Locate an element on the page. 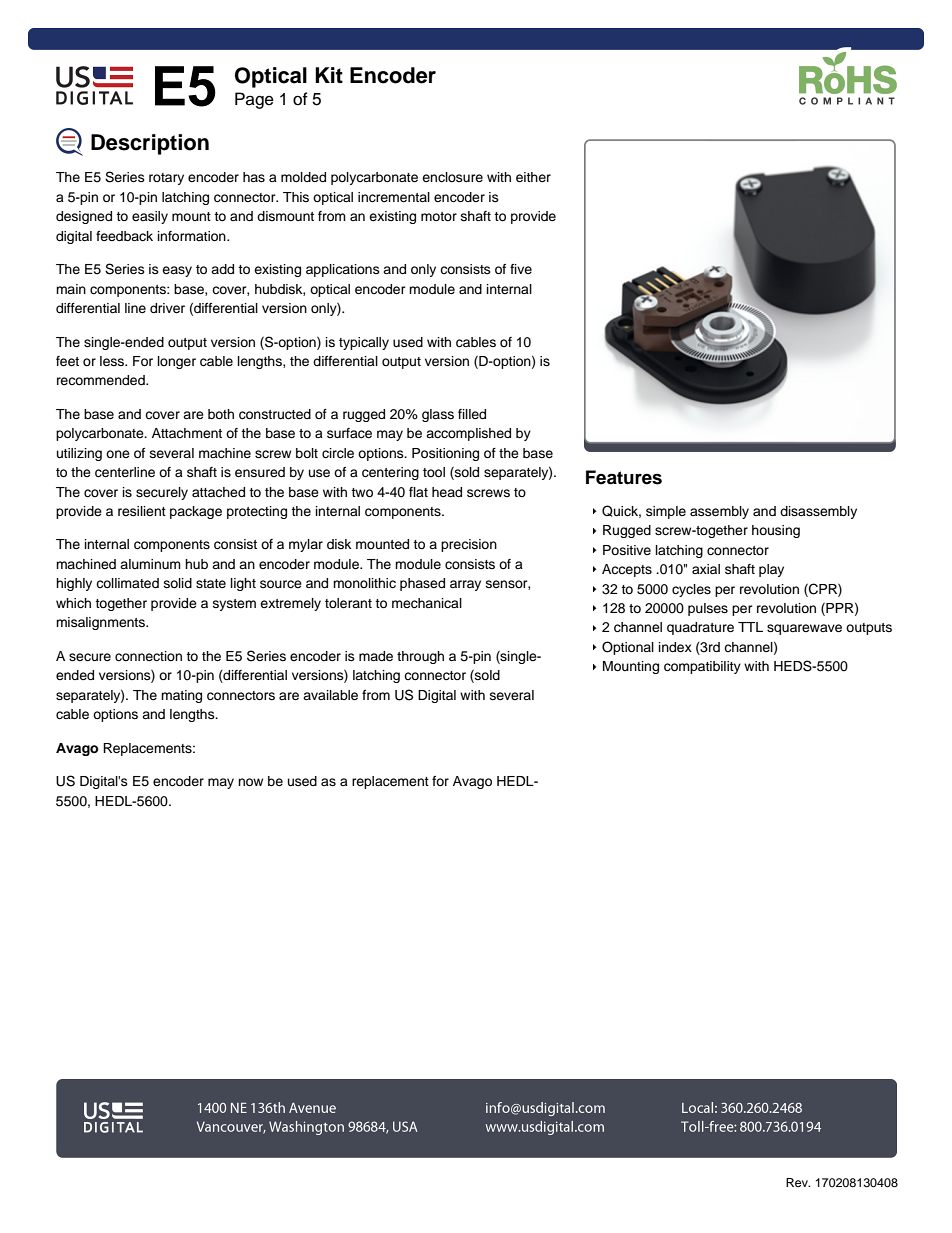 The image size is (952, 1233). simple is located at coordinates (666, 512).
